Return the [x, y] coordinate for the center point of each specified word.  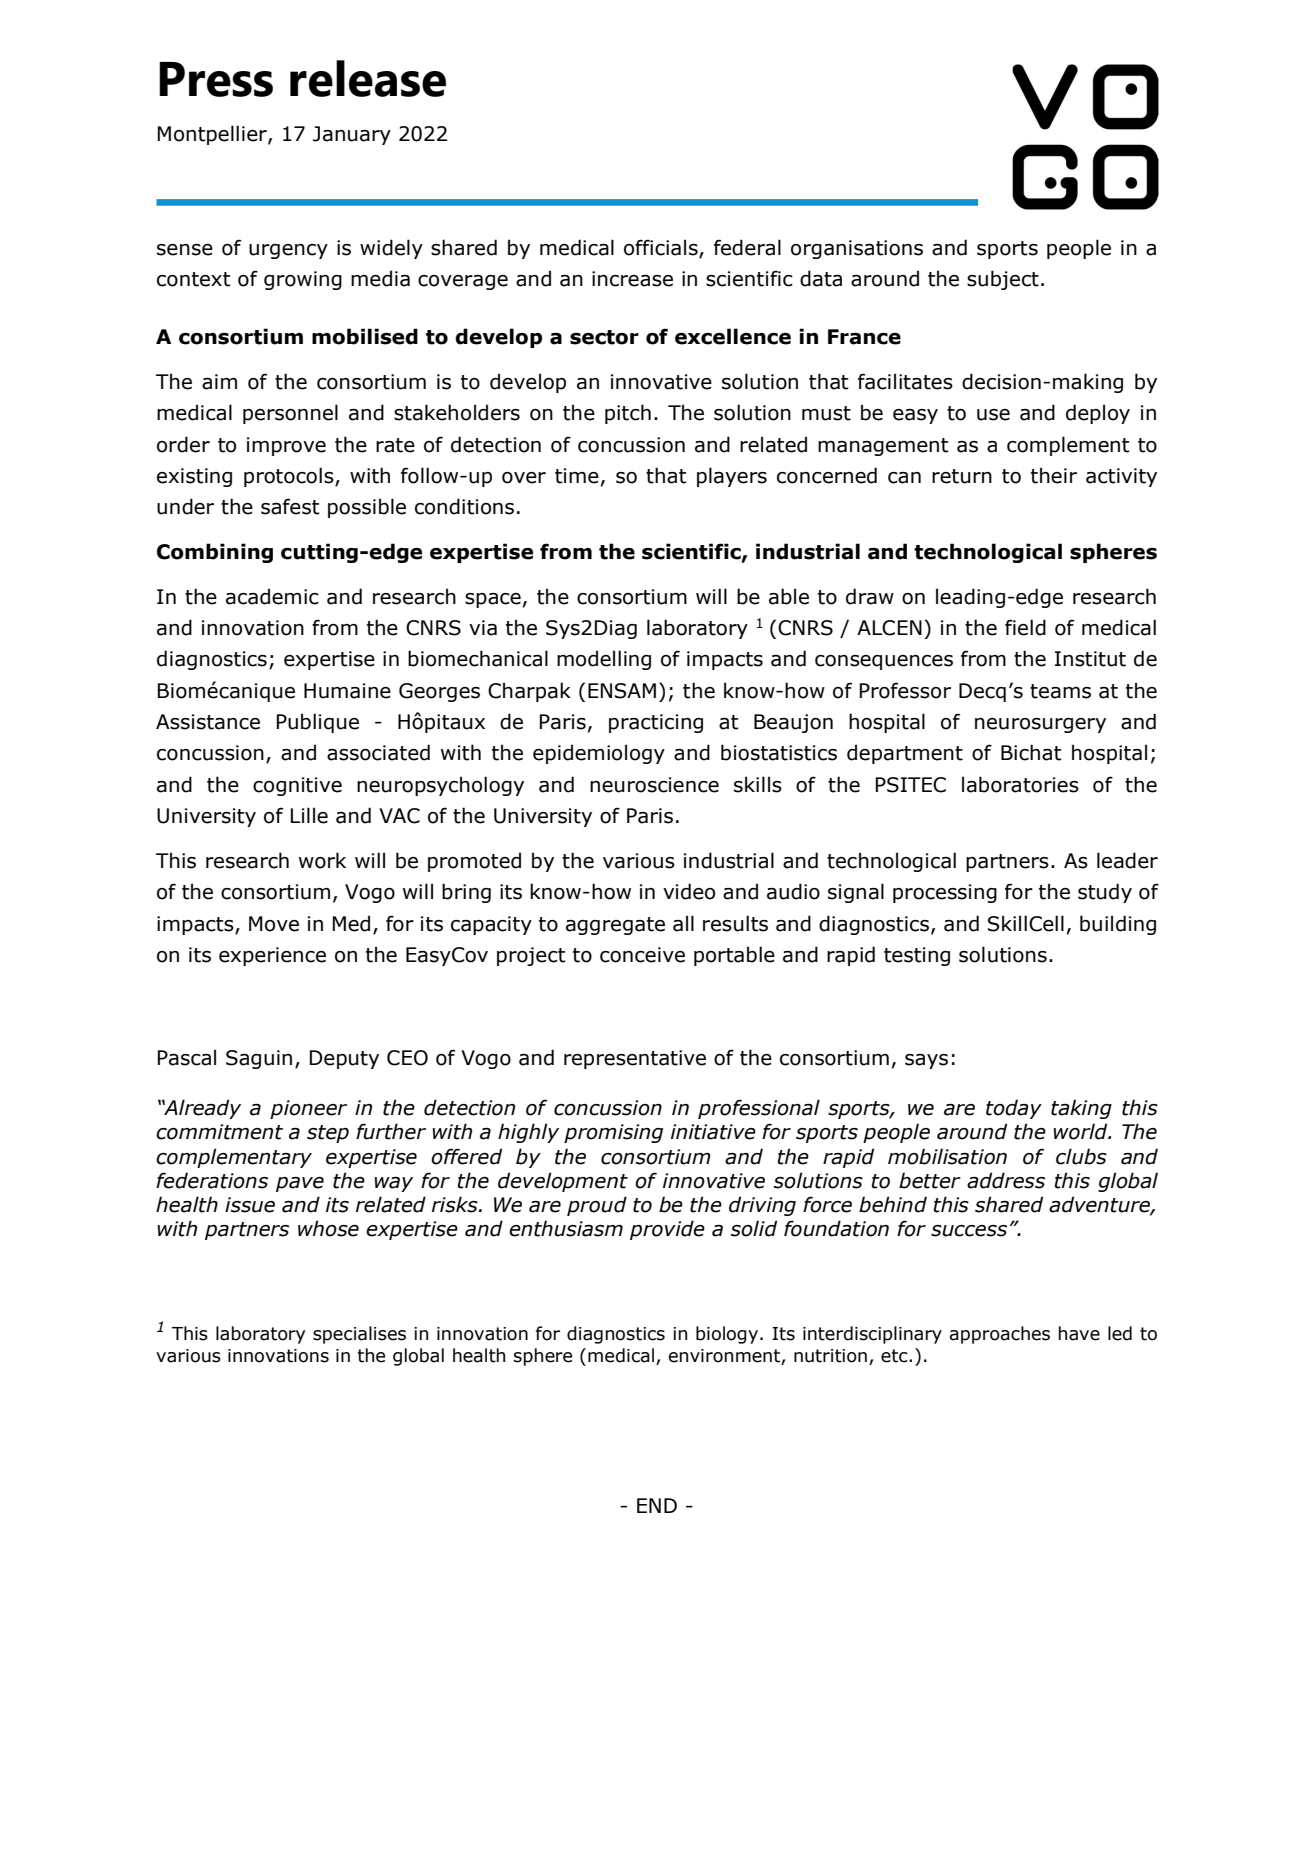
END [657, 1505]
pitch [628, 414]
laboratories [1020, 784]
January [352, 135]
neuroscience [654, 785]
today [1014, 1109]
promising [613, 1133]
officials [661, 247]
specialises [359, 1335]
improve [286, 446]
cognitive [297, 786]
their [1054, 475]
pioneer [308, 1109]
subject [1003, 280]
